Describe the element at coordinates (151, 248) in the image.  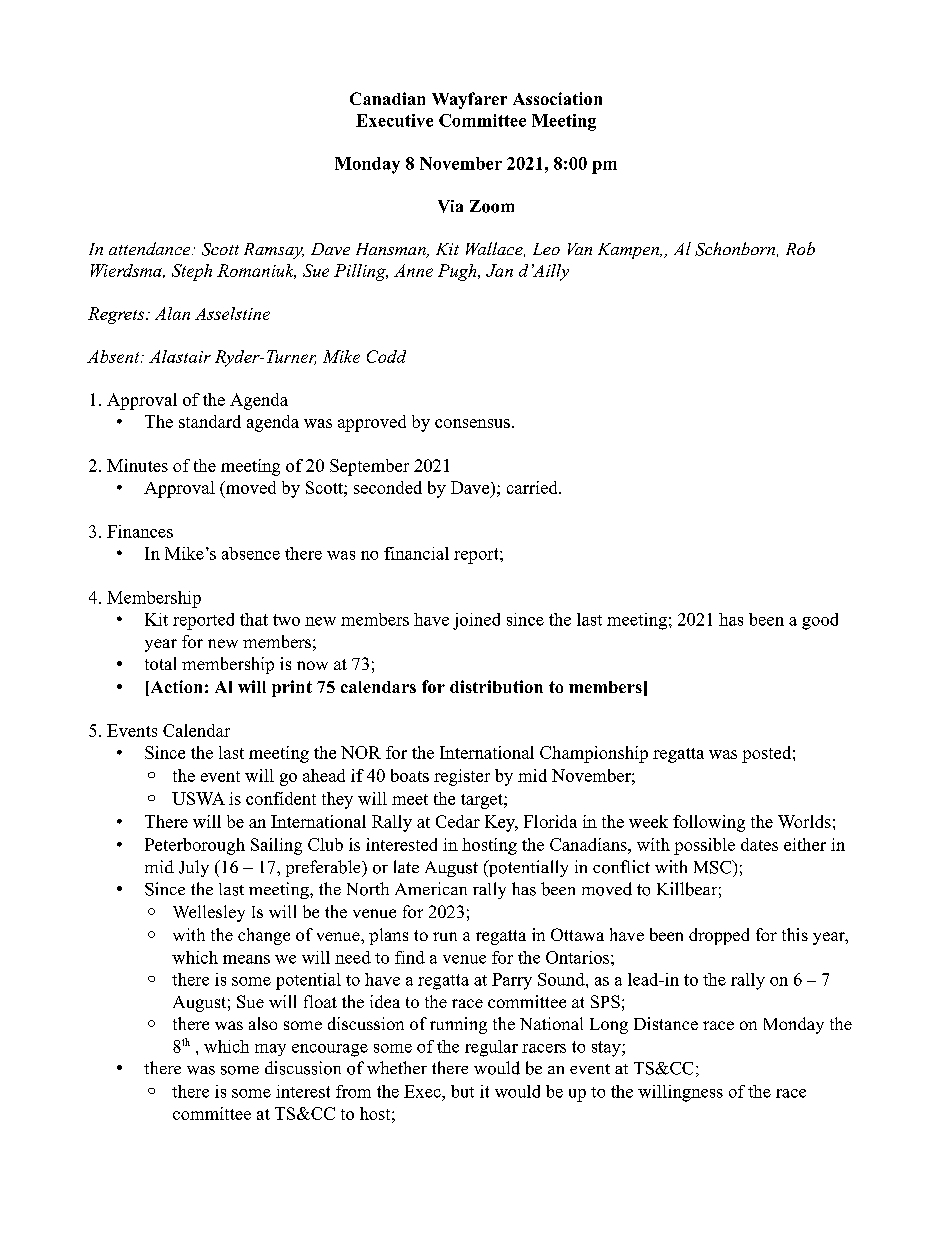
I see `attendance` at that location.
